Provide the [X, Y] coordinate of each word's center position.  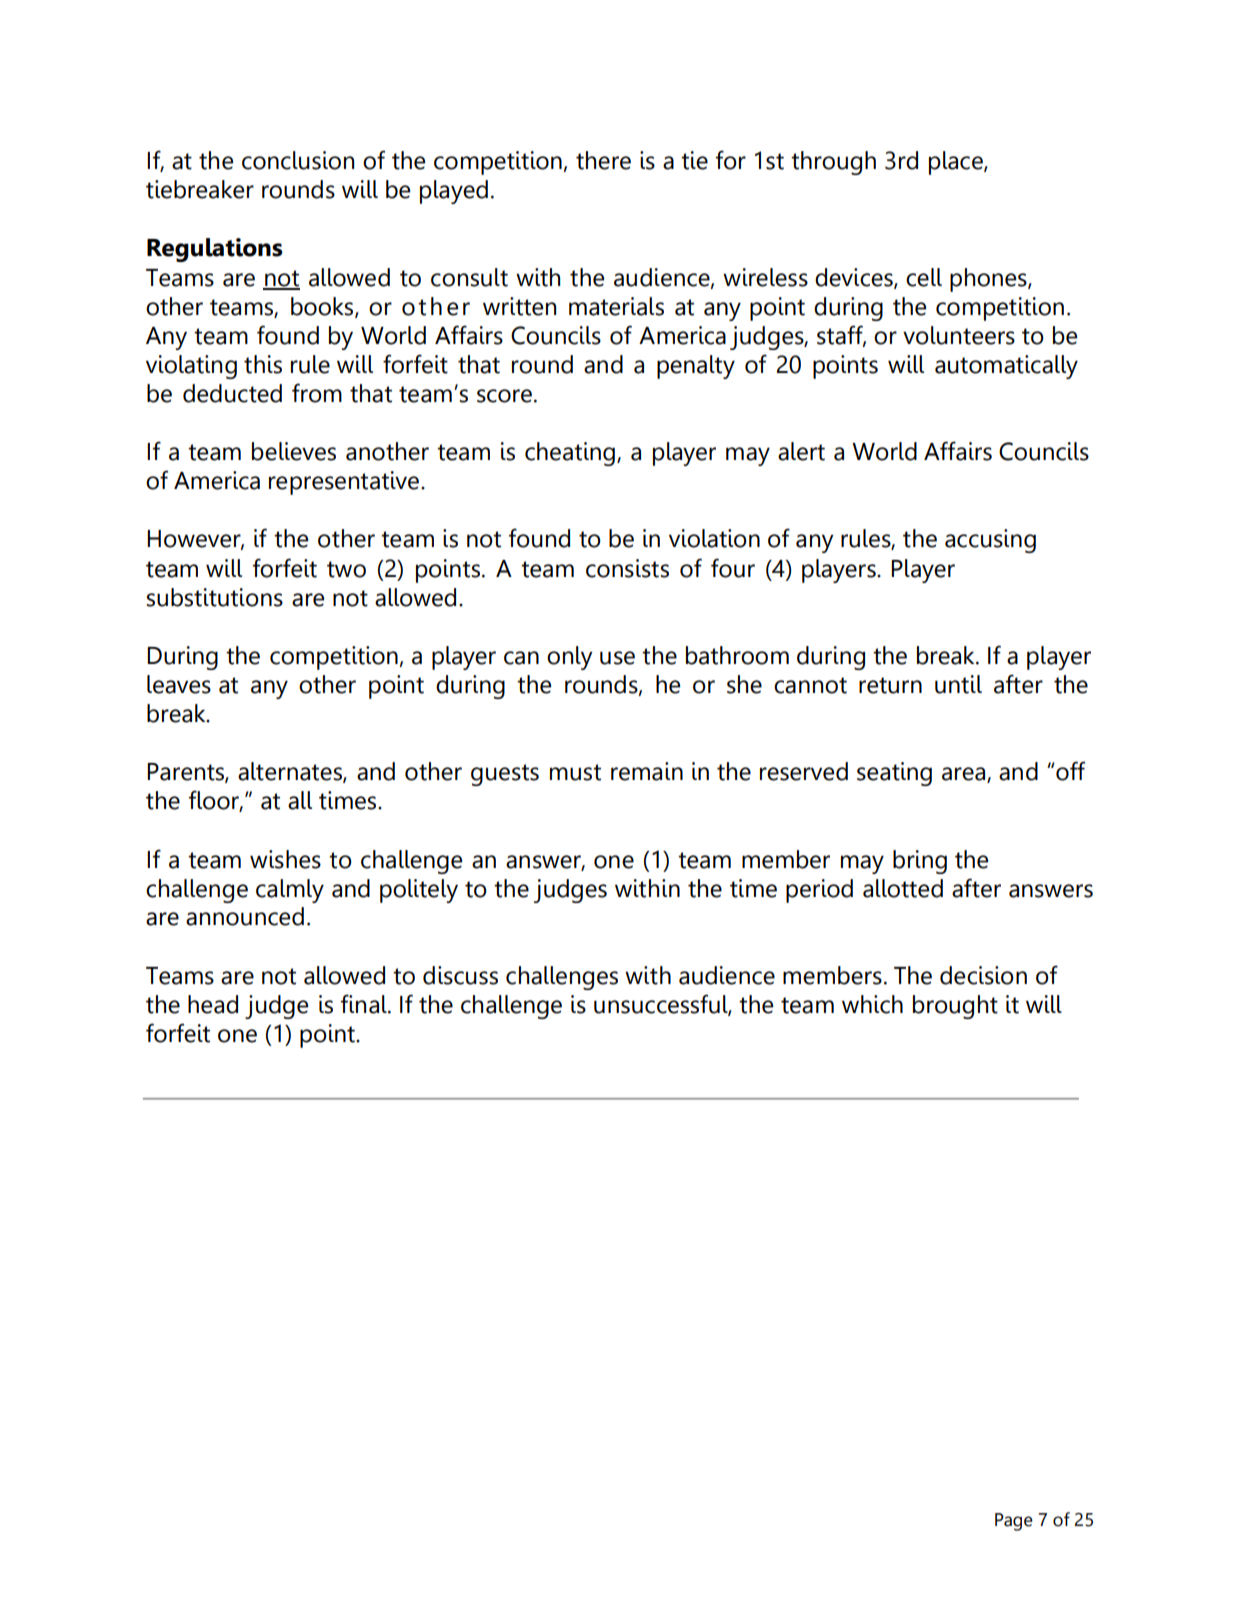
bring [920, 862]
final [365, 1004]
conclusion [298, 160]
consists [627, 568]
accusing [990, 541]
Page [1014, 1522]
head [213, 1004]
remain [647, 771]
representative [344, 483]
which [872, 1004]
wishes [285, 859]
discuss [460, 975]
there [603, 160]
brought [955, 1007]
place [957, 163]
